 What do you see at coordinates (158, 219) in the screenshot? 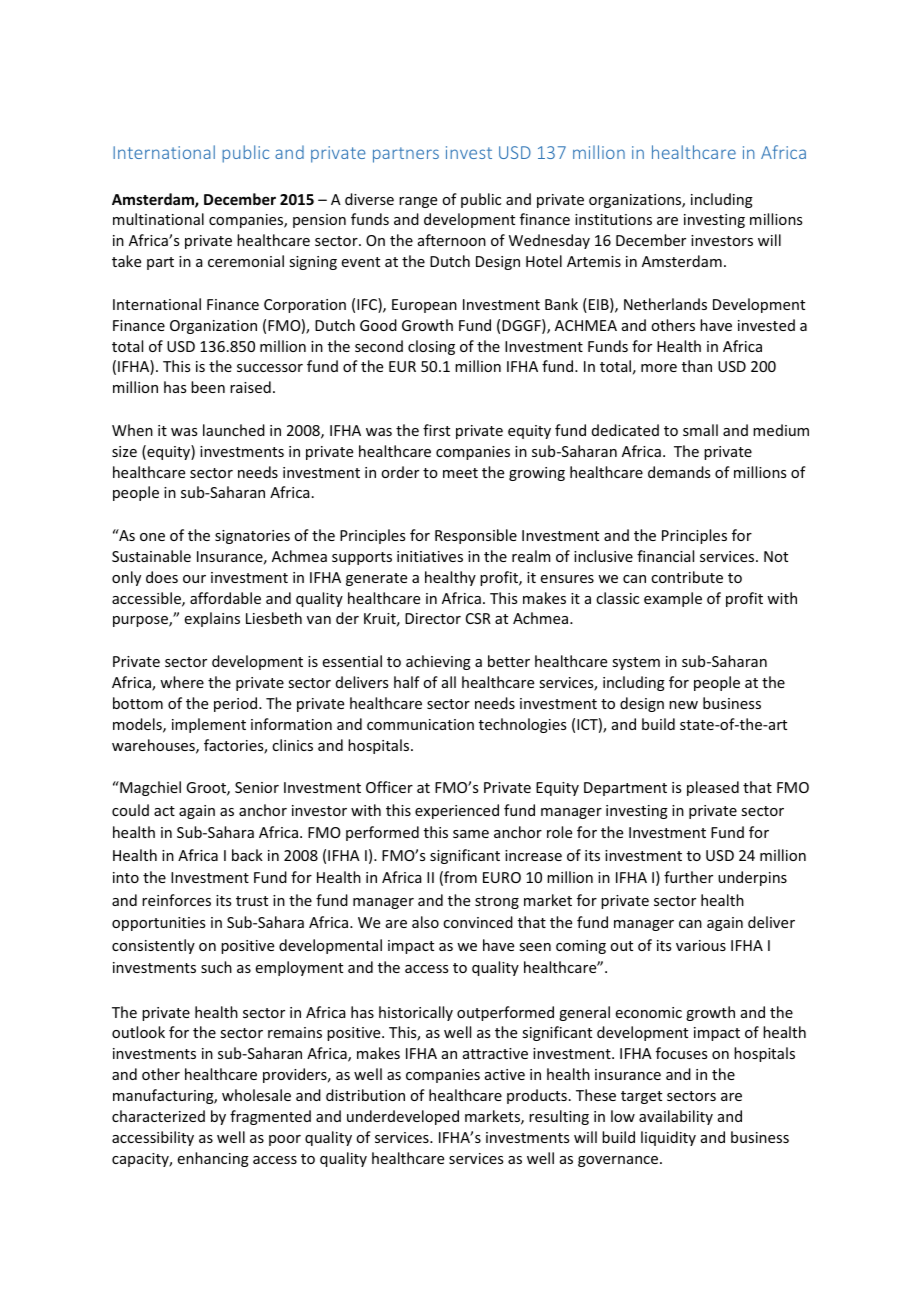
I see `multinational` at bounding box center [158, 219].
